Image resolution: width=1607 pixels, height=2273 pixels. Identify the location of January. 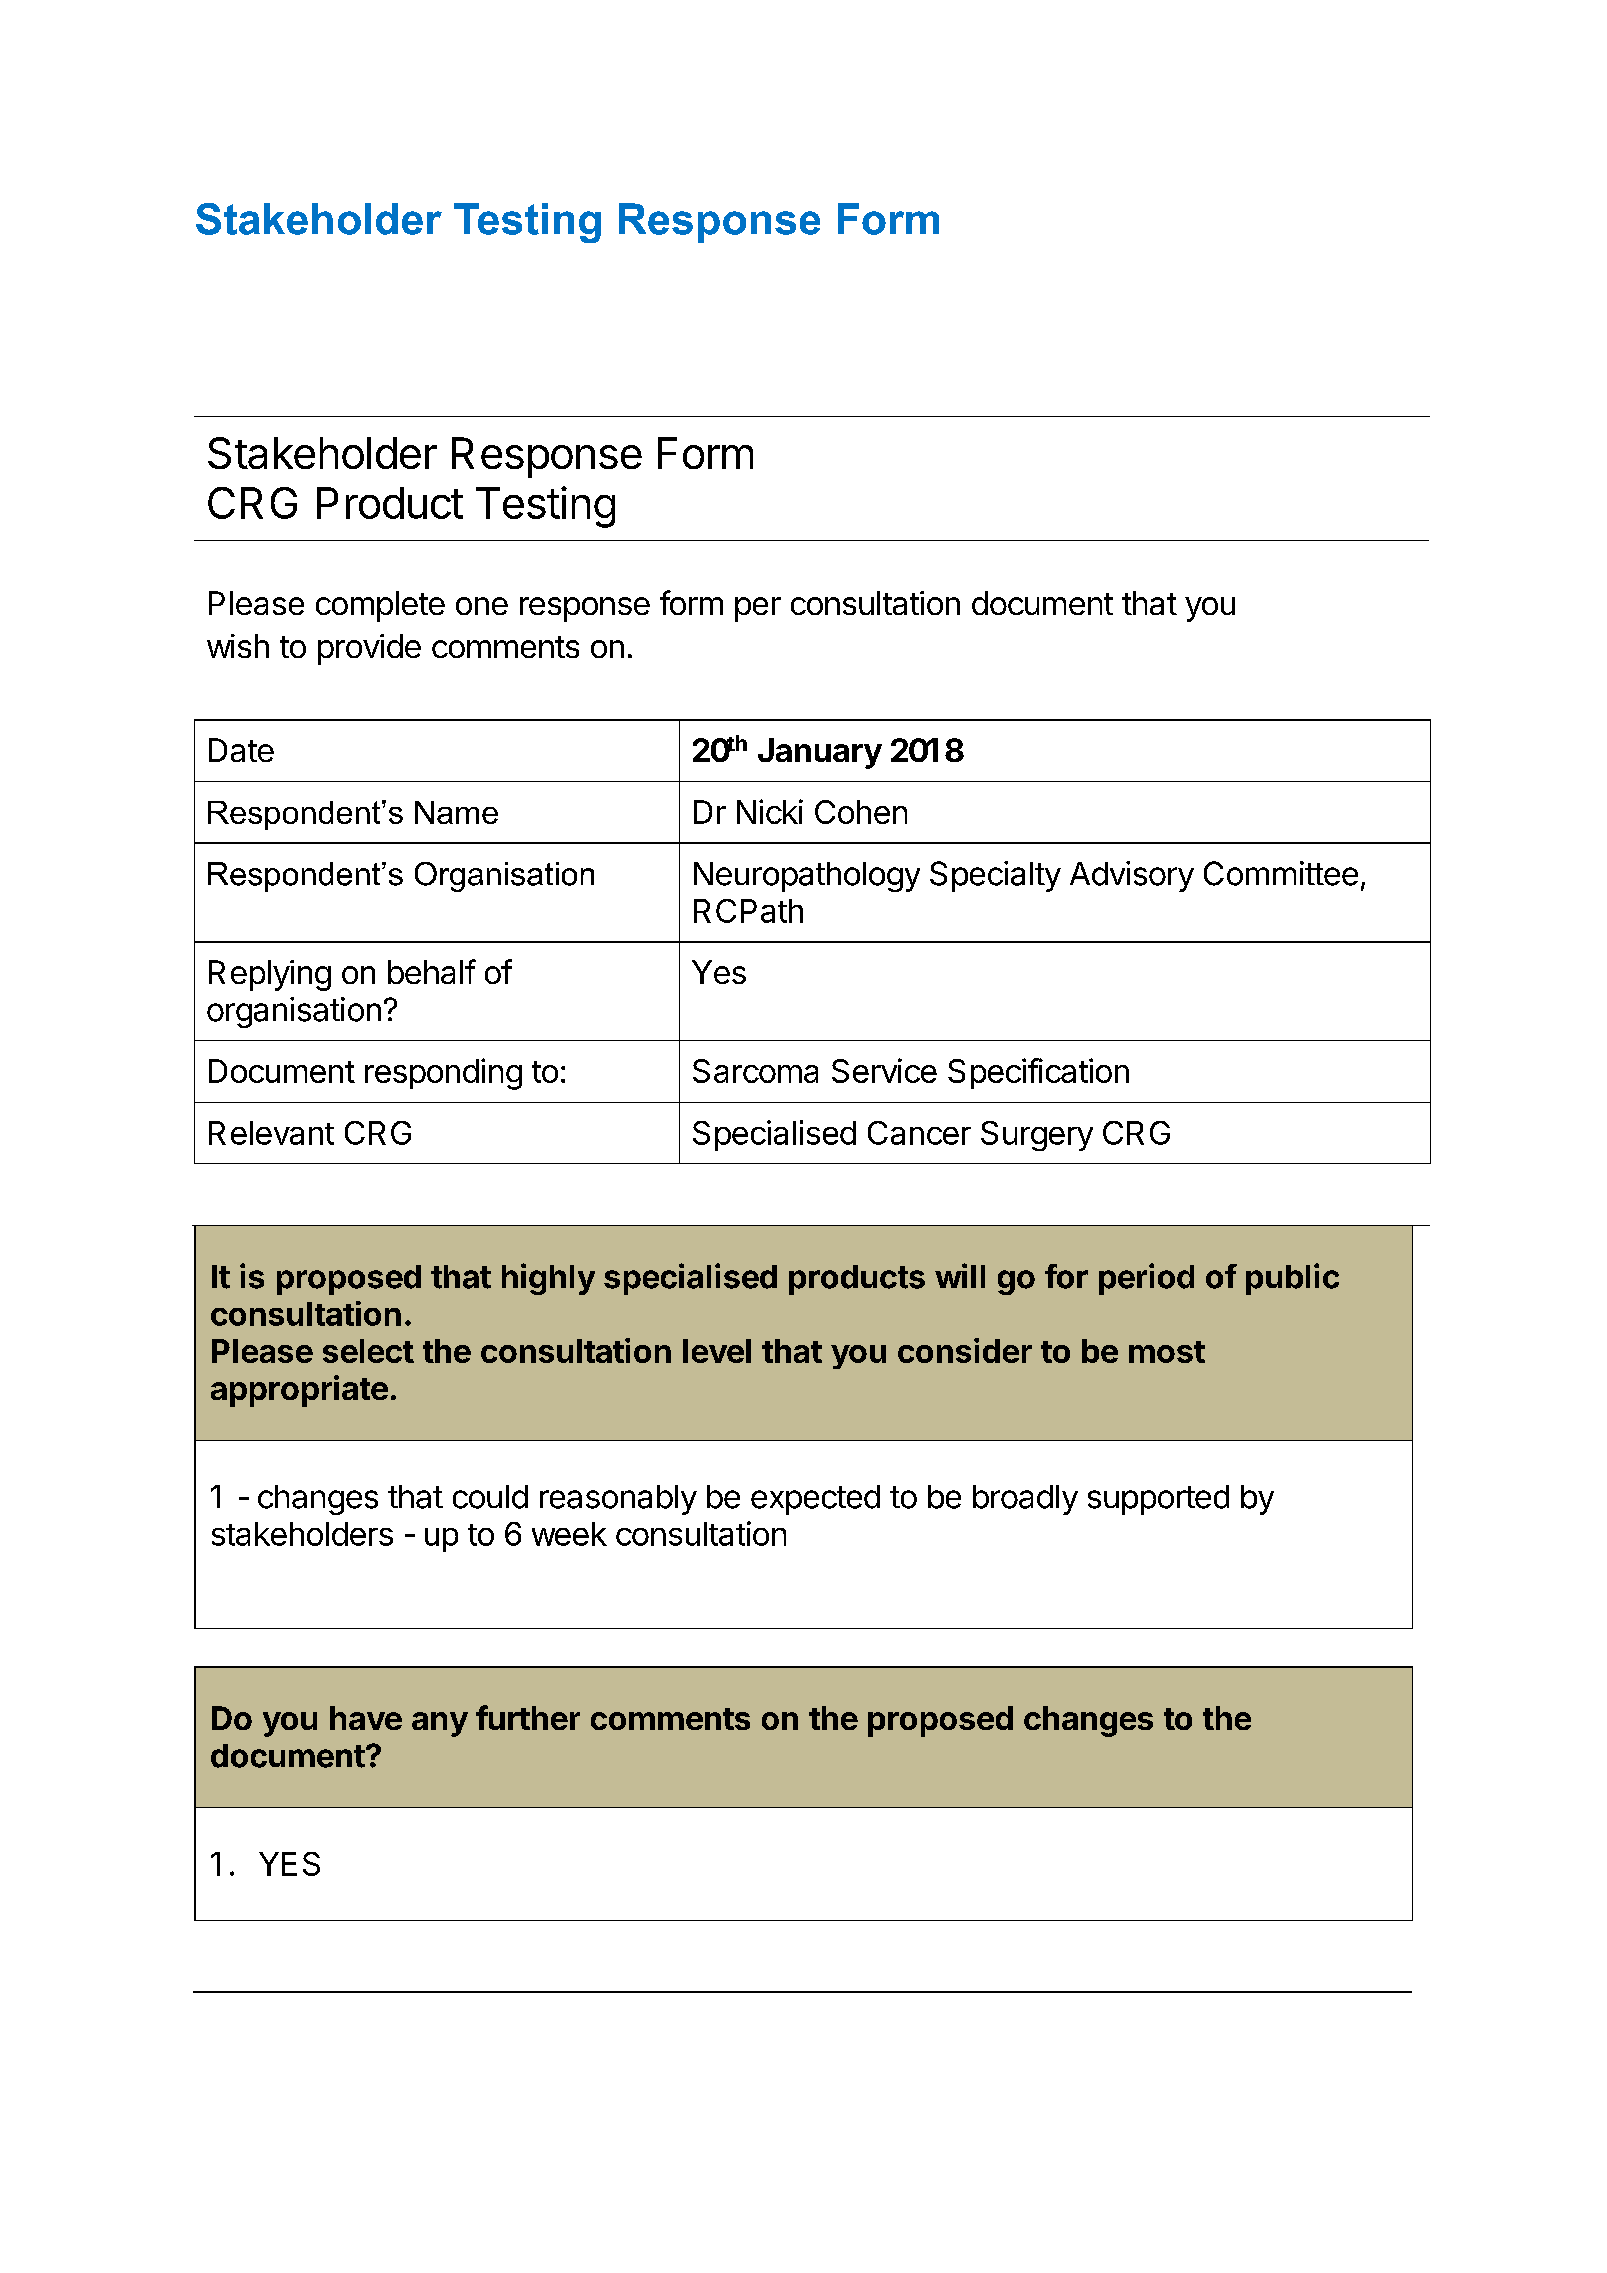
(820, 753).
